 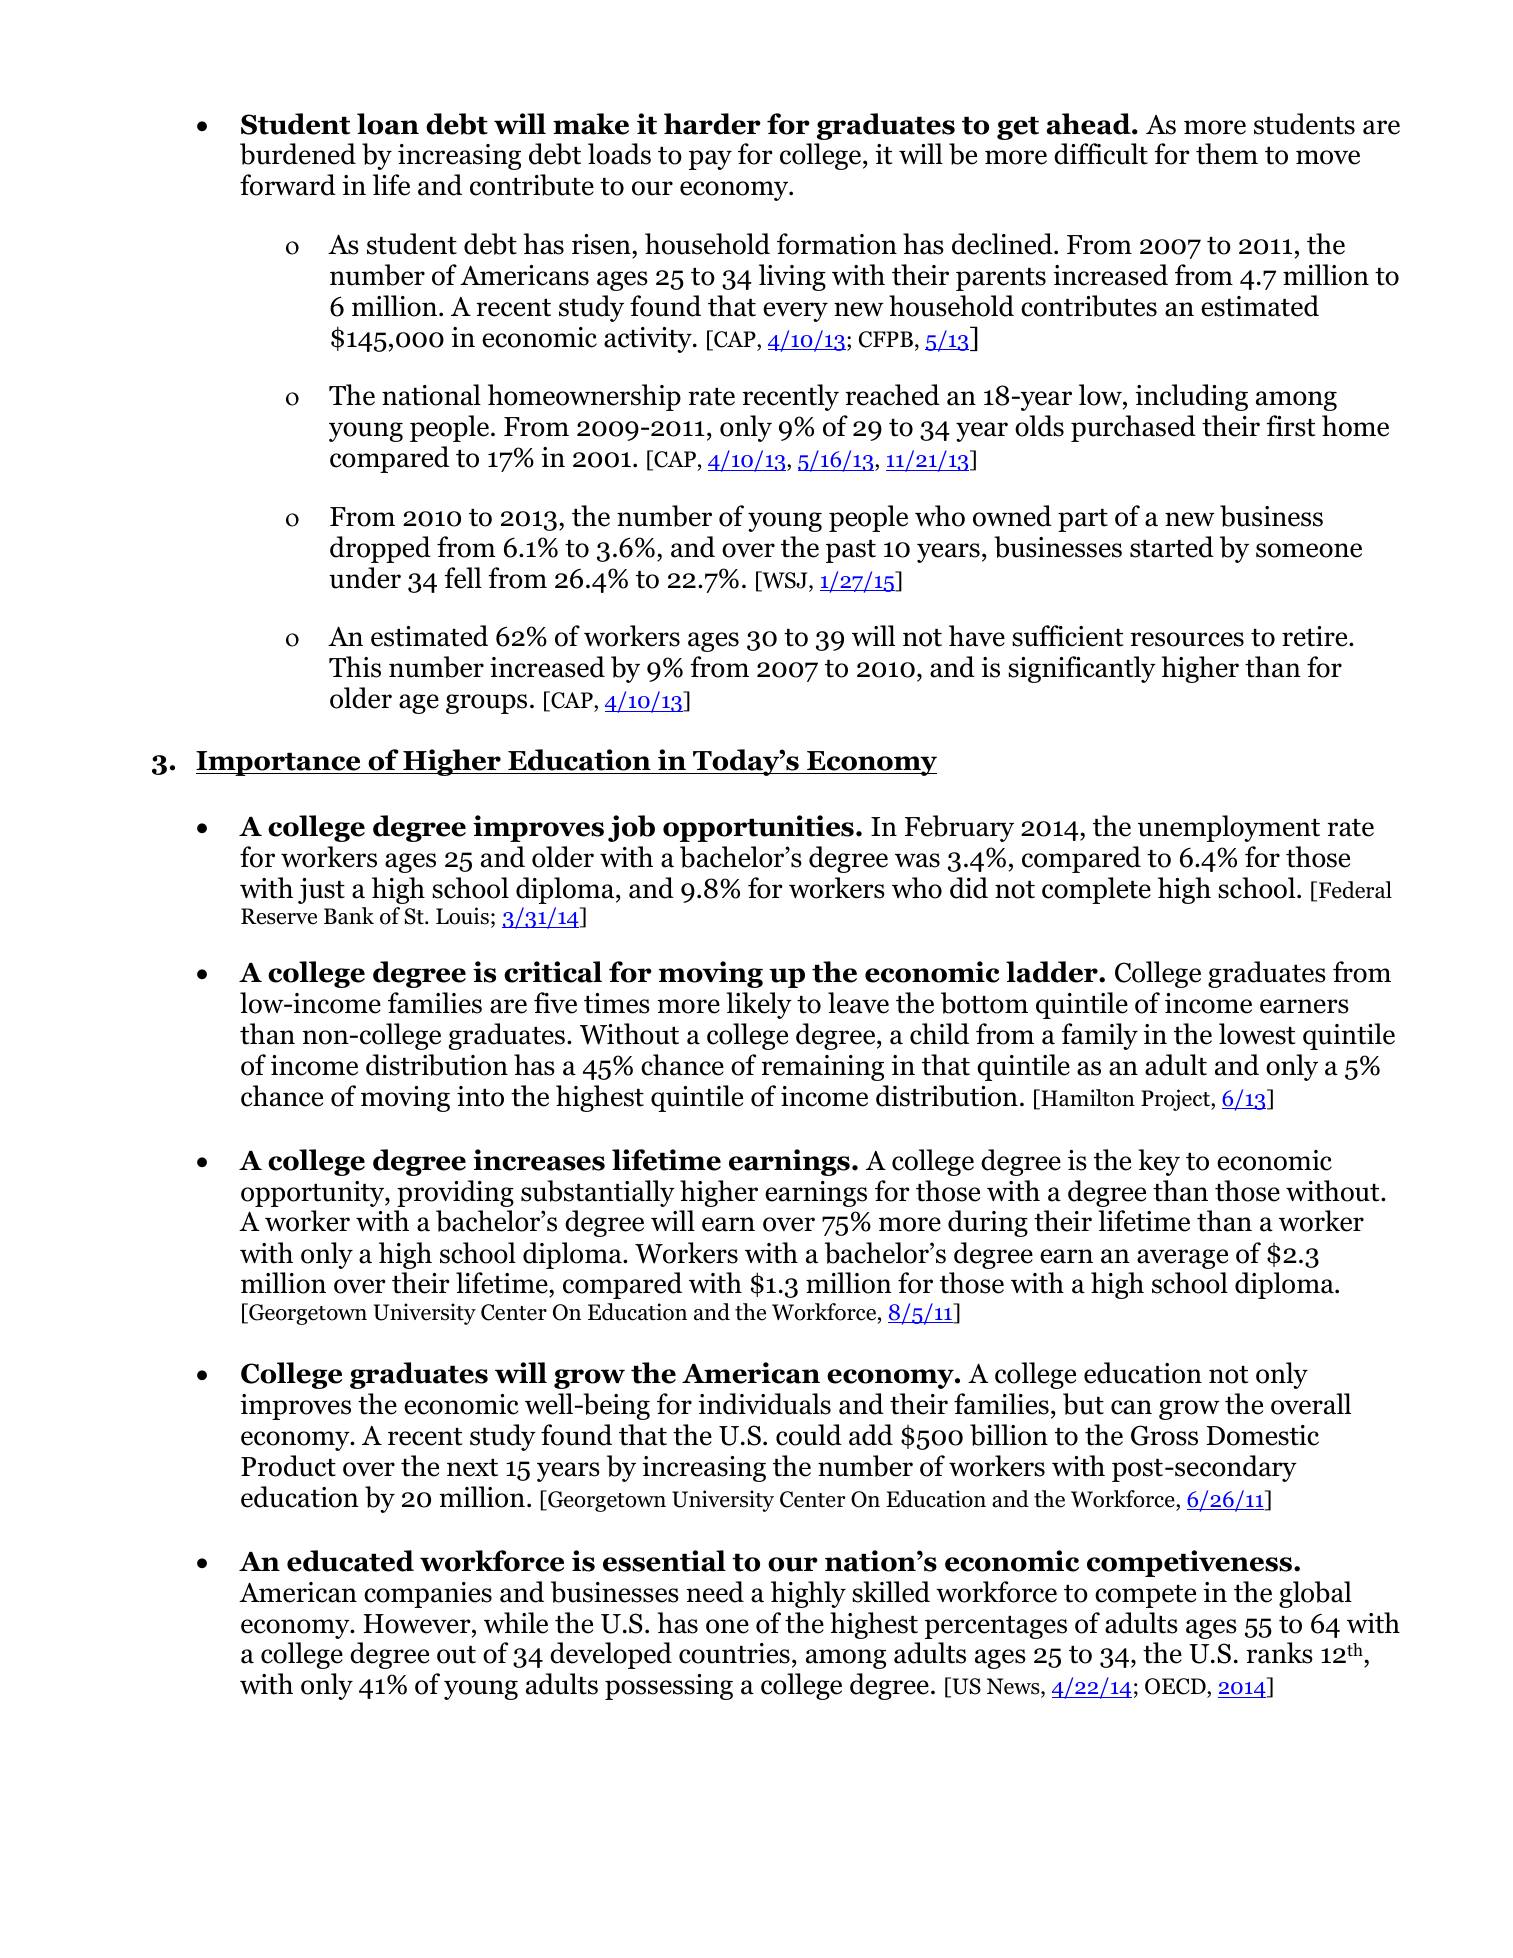 What do you see at coordinates (388, 124) in the image?
I see `loan` at bounding box center [388, 124].
